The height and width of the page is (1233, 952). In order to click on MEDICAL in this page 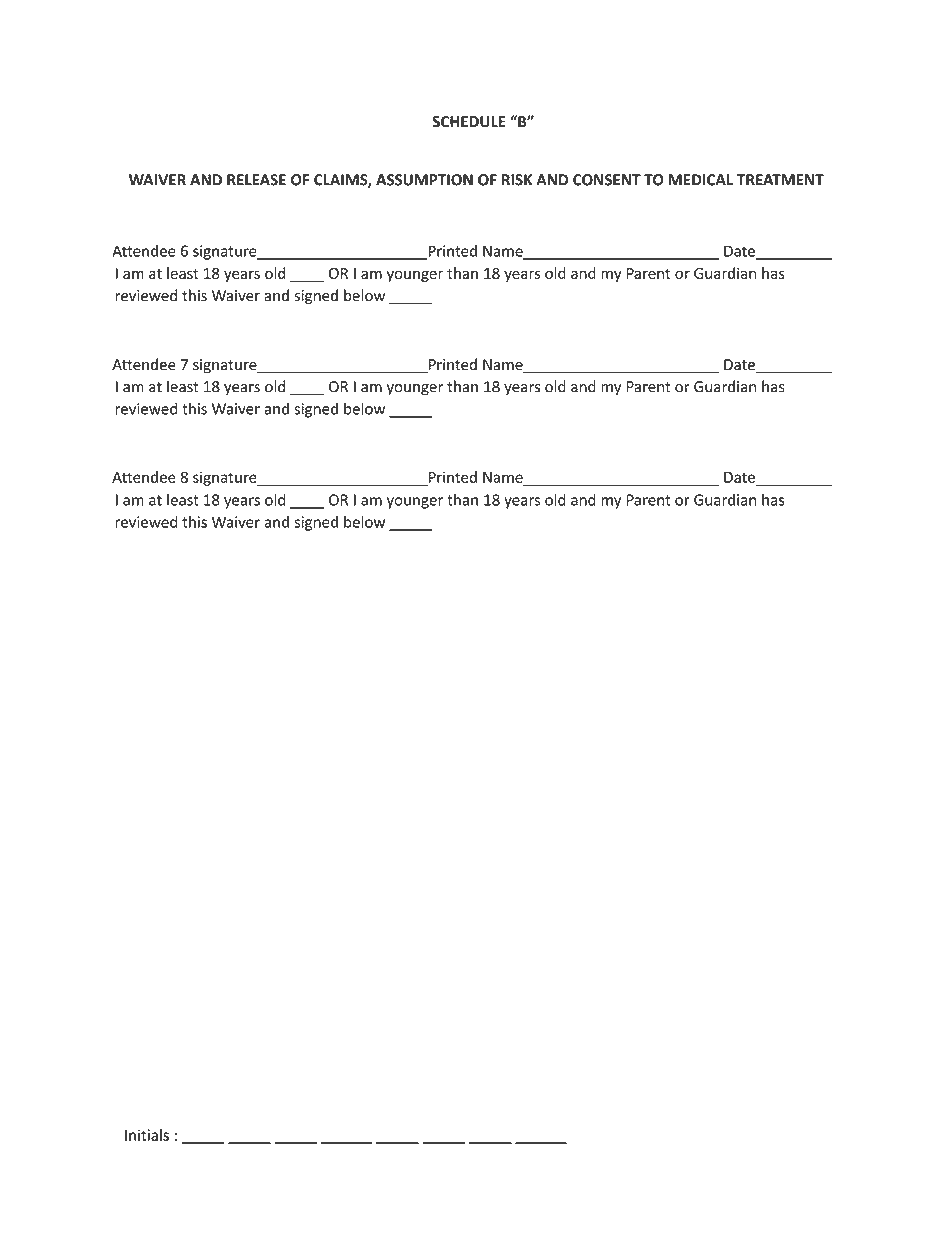, I will do `click(701, 180)`.
